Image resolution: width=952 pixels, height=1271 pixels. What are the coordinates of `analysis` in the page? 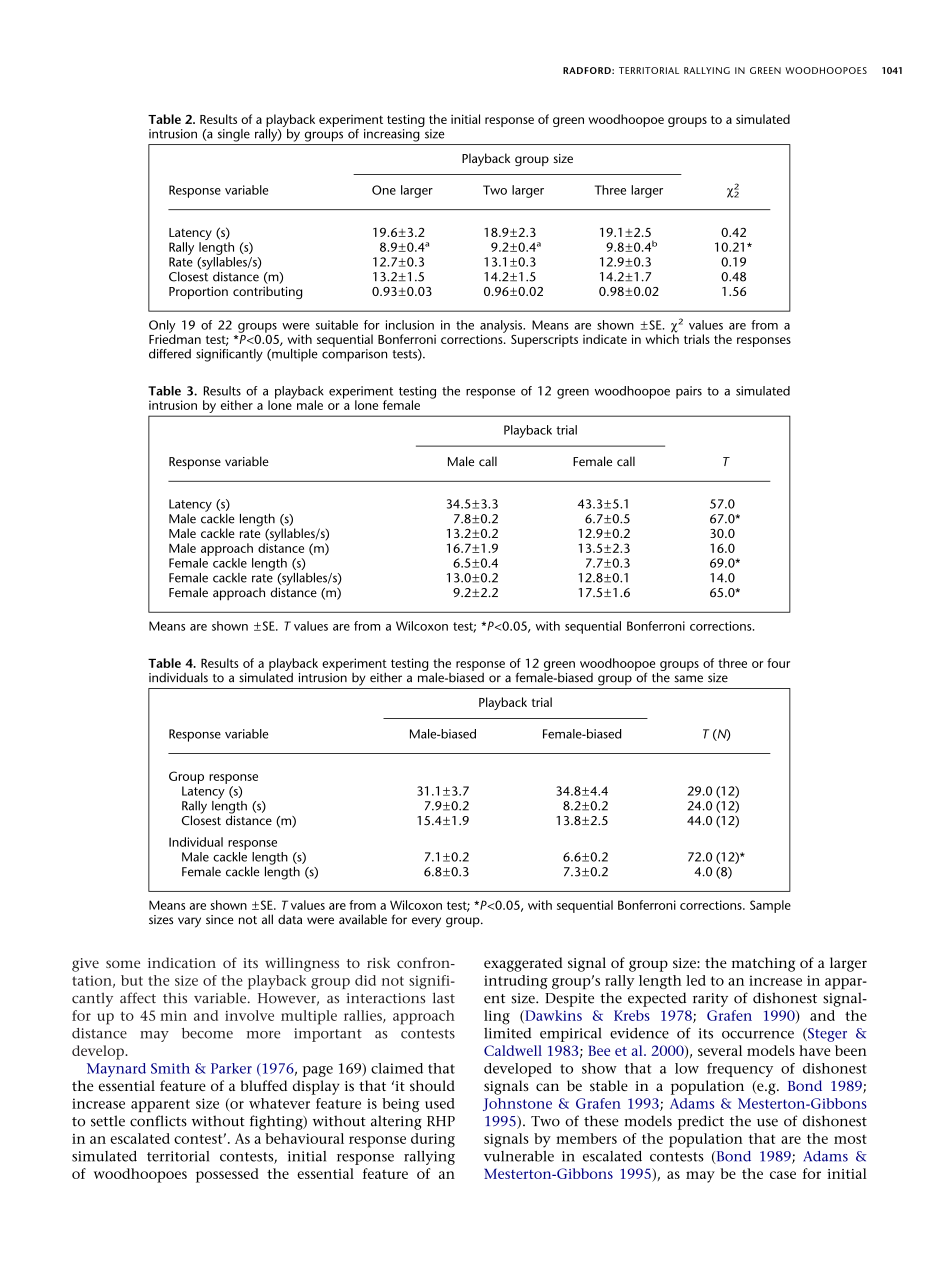 It's located at (502, 327).
